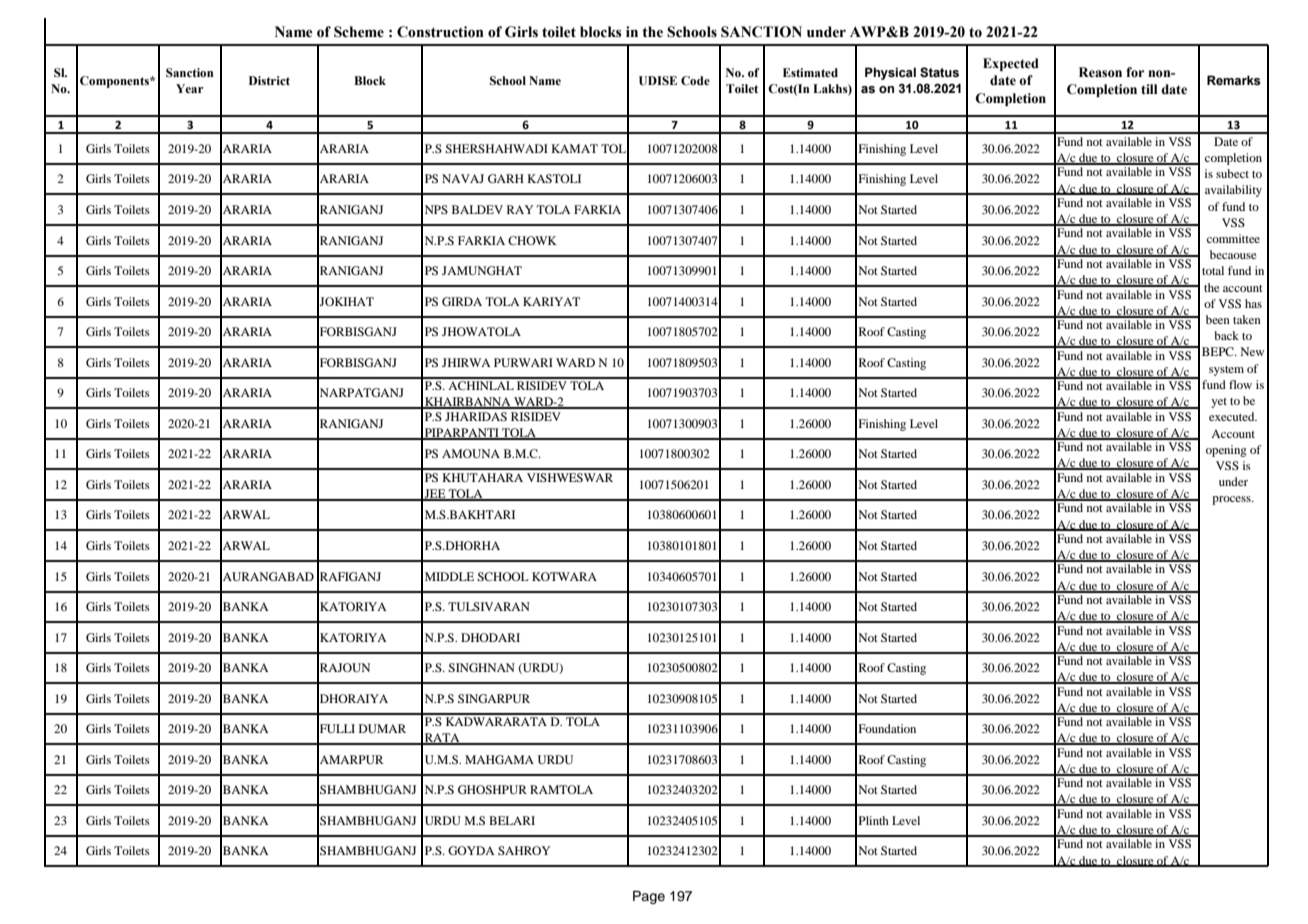 The height and width of the screenshot is (924, 1308). I want to click on Reason, so click(1100, 72).
